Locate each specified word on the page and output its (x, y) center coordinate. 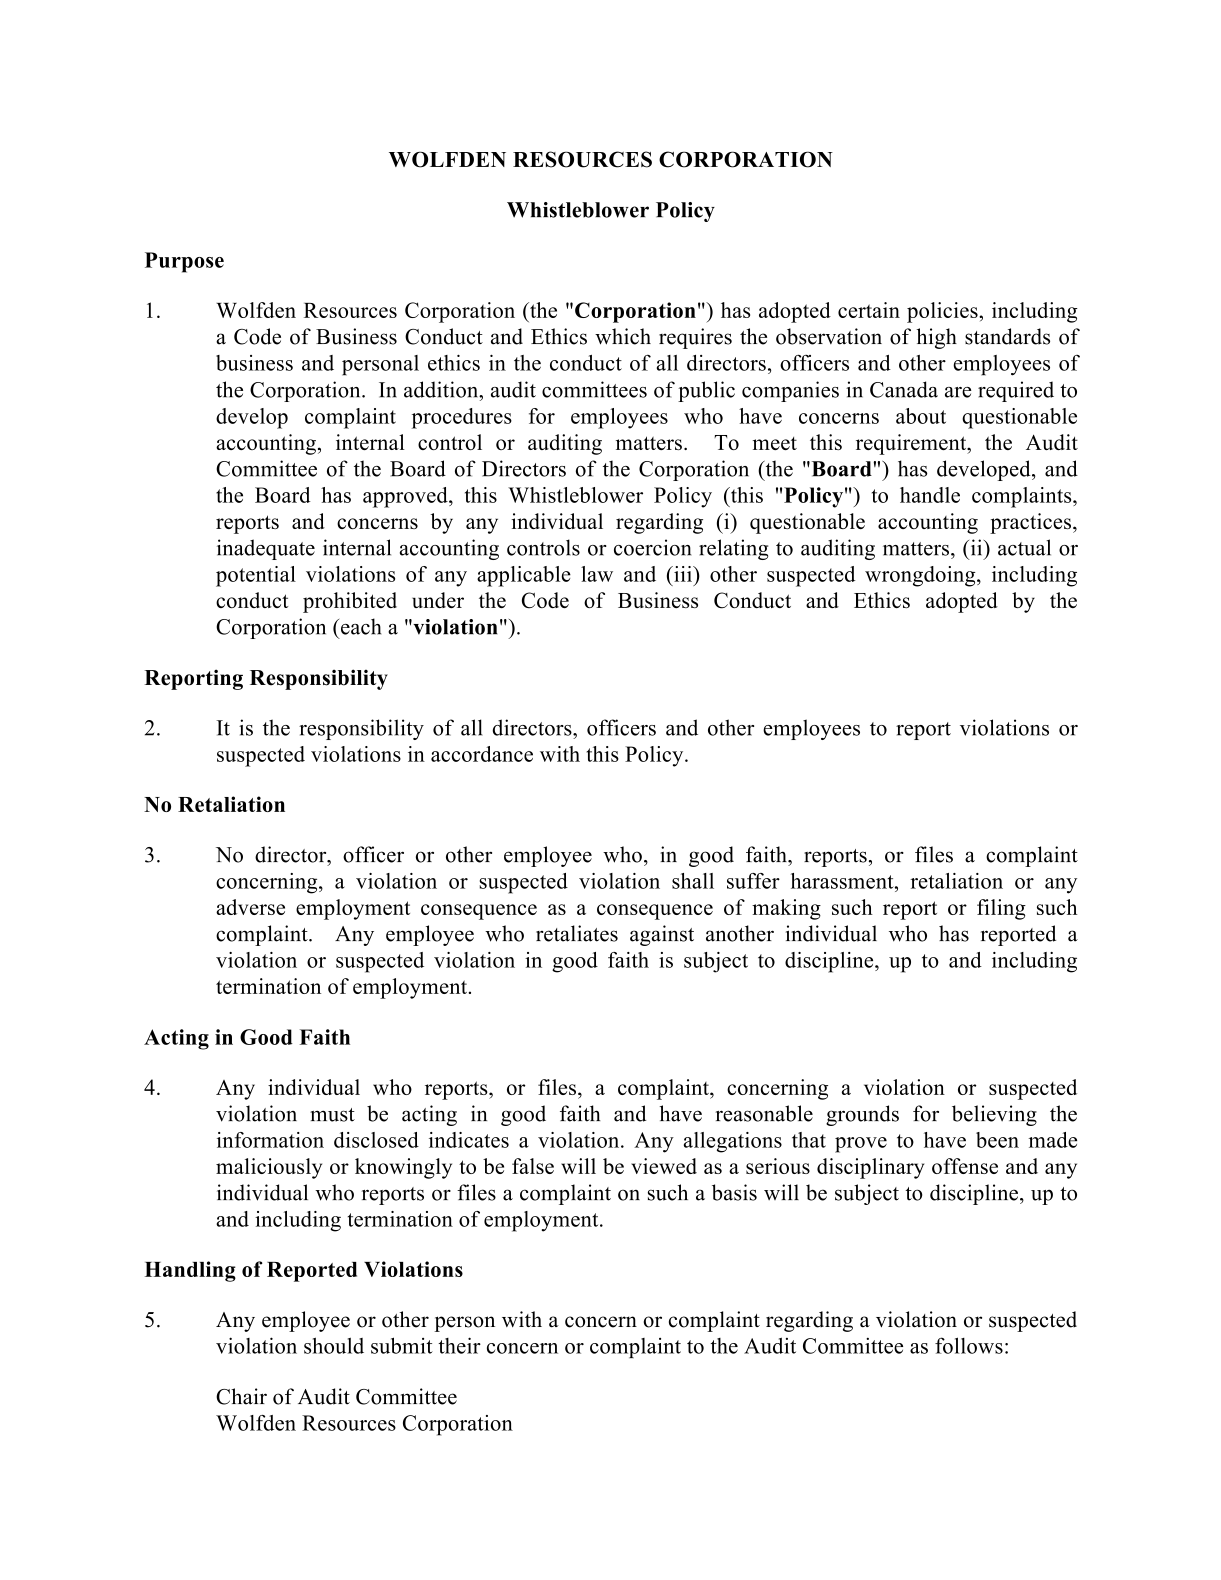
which (623, 336)
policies (943, 312)
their (459, 1345)
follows (969, 1345)
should (334, 1345)
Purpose (184, 262)
